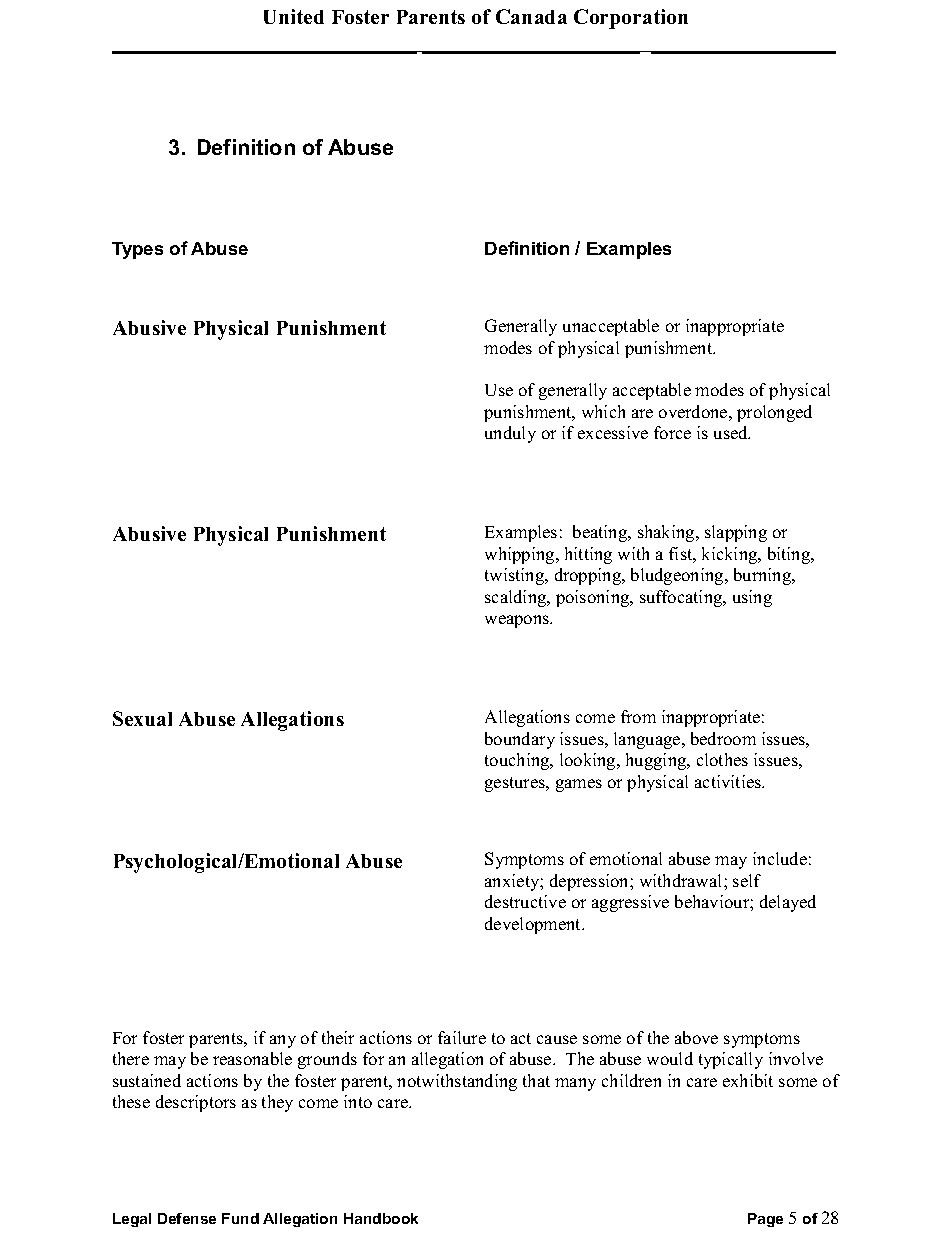 The width and height of the page is (952, 1233). I want to click on used, so click(732, 432).
